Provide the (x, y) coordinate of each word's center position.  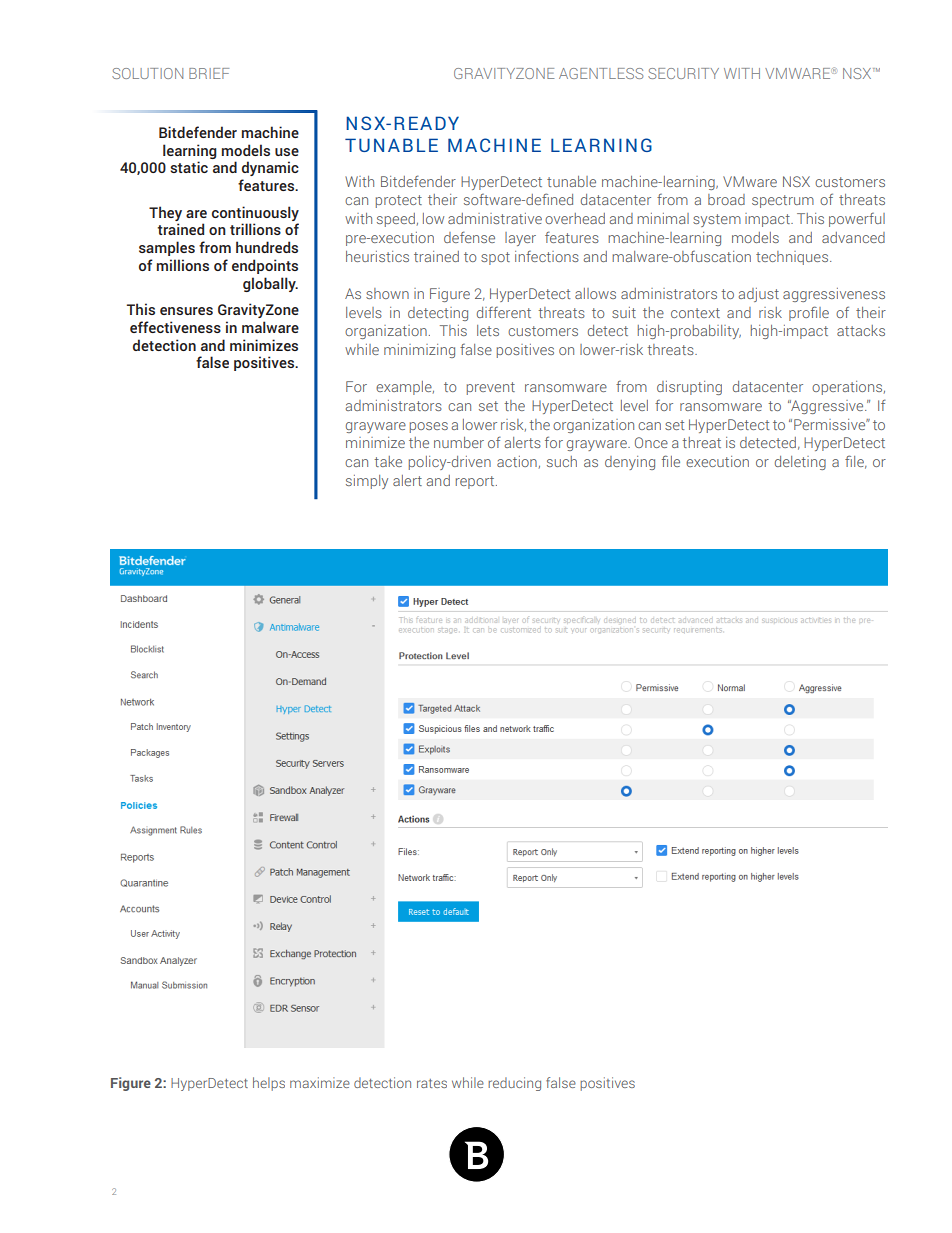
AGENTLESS (601, 73)
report (476, 482)
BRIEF (209, 73)
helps (269, 1084)
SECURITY (683, 73)
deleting (800, 463)
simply (367, 482)
